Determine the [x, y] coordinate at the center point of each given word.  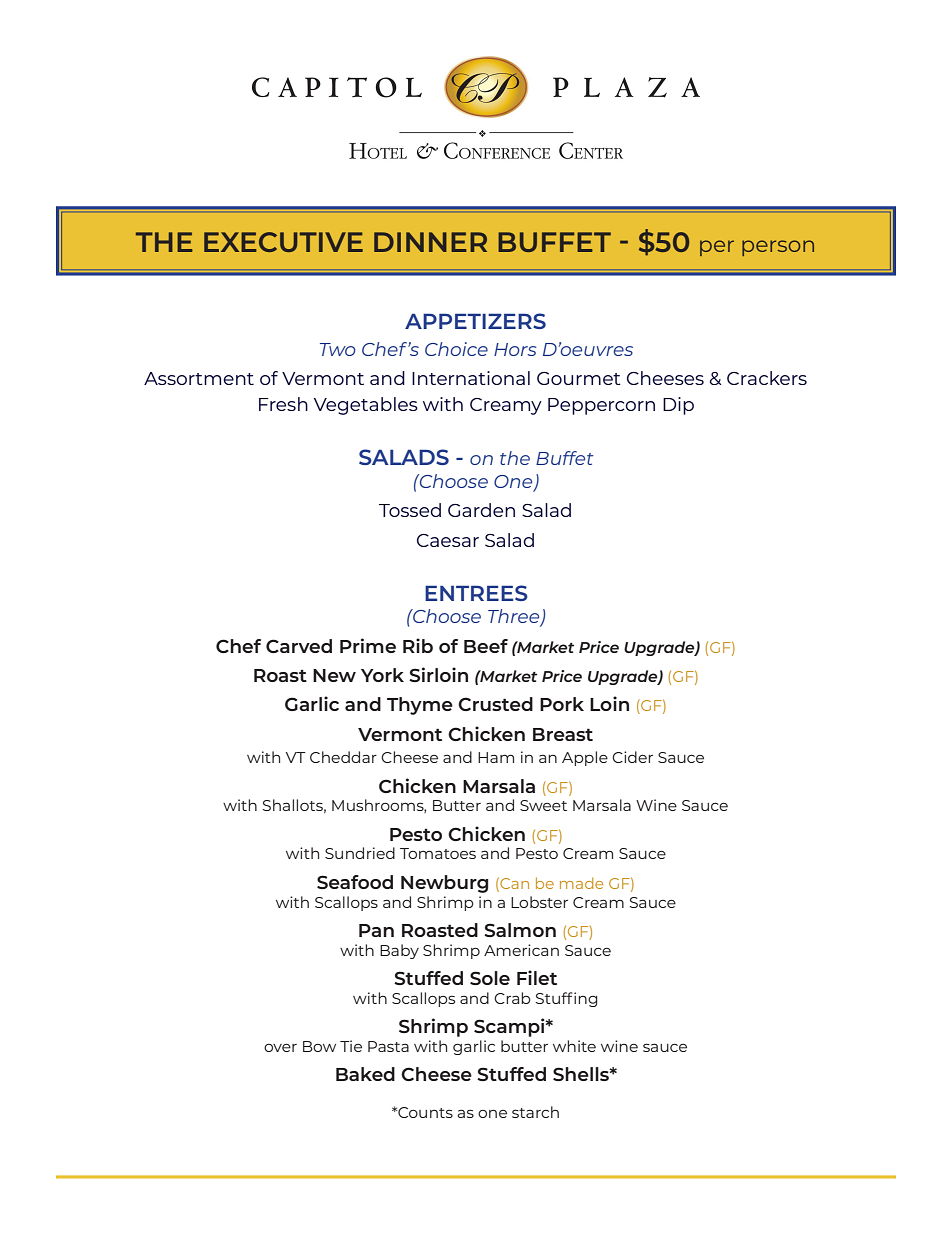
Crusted [495, 704]
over [280, 1048]
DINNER [430, 242]
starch [535, 1112]
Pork [562, 704]
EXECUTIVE [283, 242]
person [778, 248]
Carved [299, 646]
